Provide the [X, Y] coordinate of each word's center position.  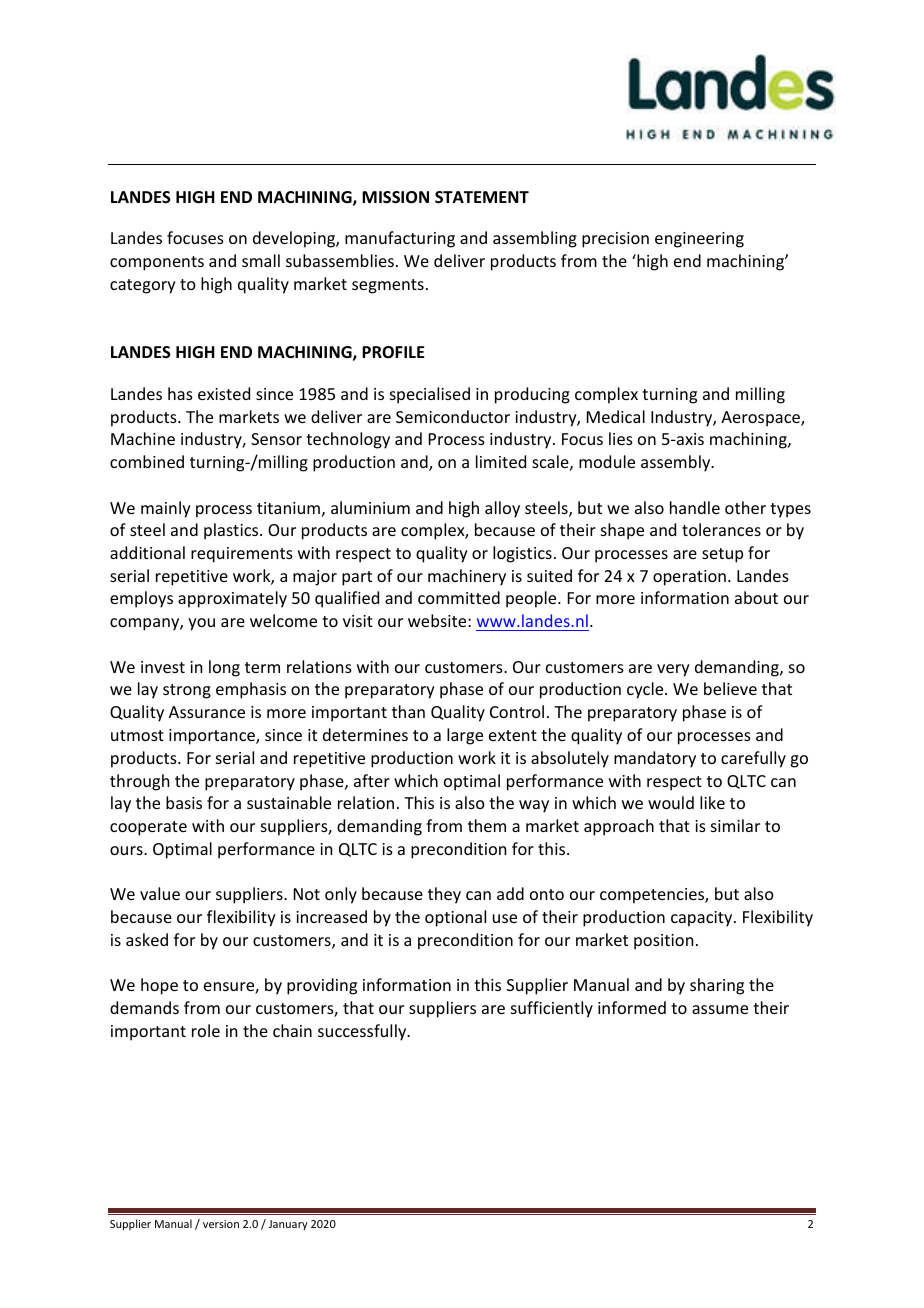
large [465, 736]
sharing [717, 986]
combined [147, 461]
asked [147, 939]
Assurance [207, 712]
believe [730, 688]
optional [455, 918]
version [221, 1224]
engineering [699, 240]
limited [501, 461]
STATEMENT [482, 197]
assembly [677, 463]
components [157, 263]
